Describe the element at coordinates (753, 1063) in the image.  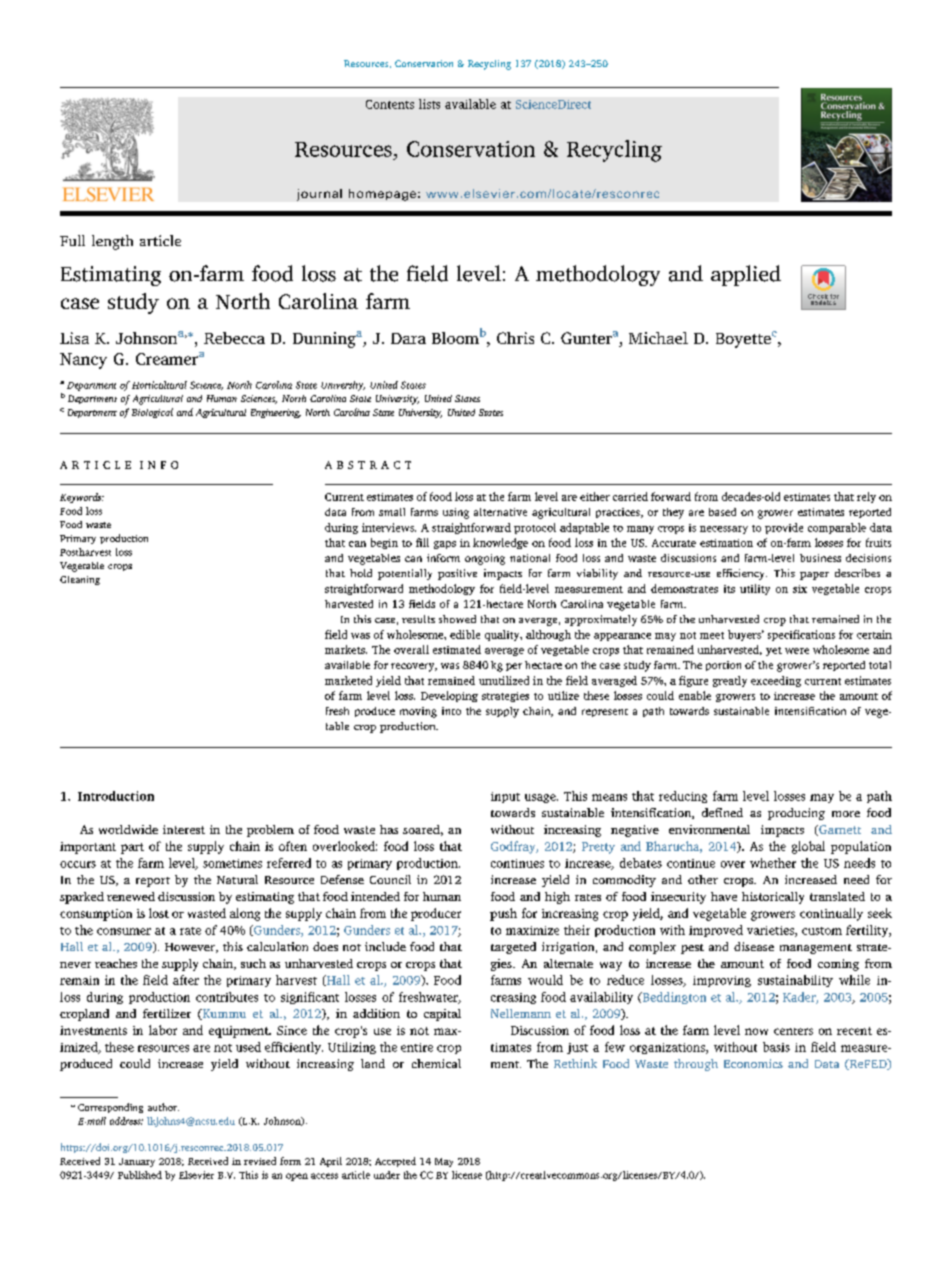
I see `Economics` at that location.
